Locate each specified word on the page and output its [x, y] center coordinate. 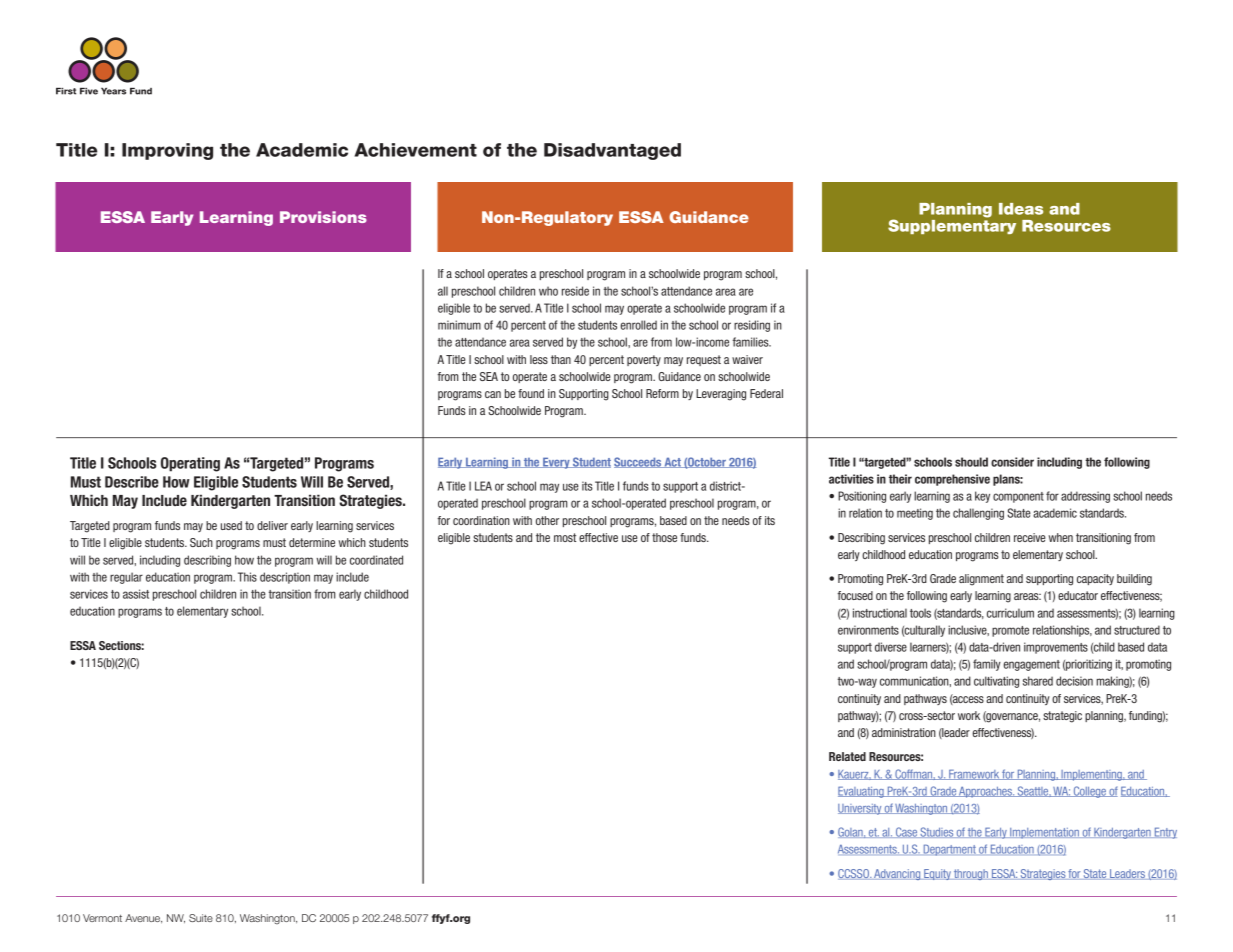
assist [136, 594]
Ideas [1021, 209]
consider [1012, 462]
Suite [201, 918]
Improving [167, 151]
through [971, 874]
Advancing [897, 874]
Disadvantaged [612, 151]
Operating [190, 464]
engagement [1032, 665]
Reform [662, 393]
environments [868, 630]
